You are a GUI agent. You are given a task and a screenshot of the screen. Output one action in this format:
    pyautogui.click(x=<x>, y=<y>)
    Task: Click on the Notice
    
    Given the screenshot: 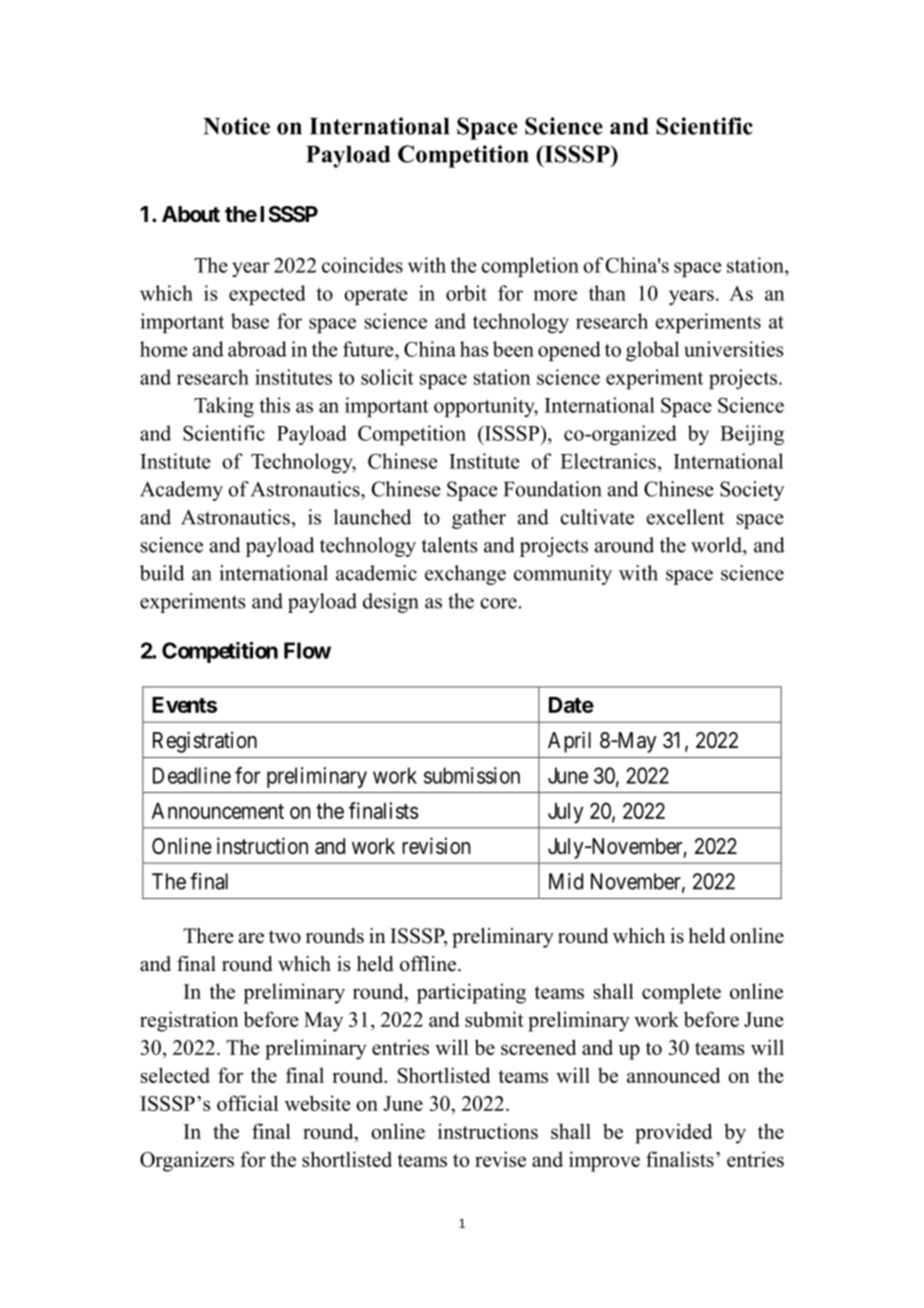 What is the action you would take?
    pyautogui.click(x=236, y=126)
